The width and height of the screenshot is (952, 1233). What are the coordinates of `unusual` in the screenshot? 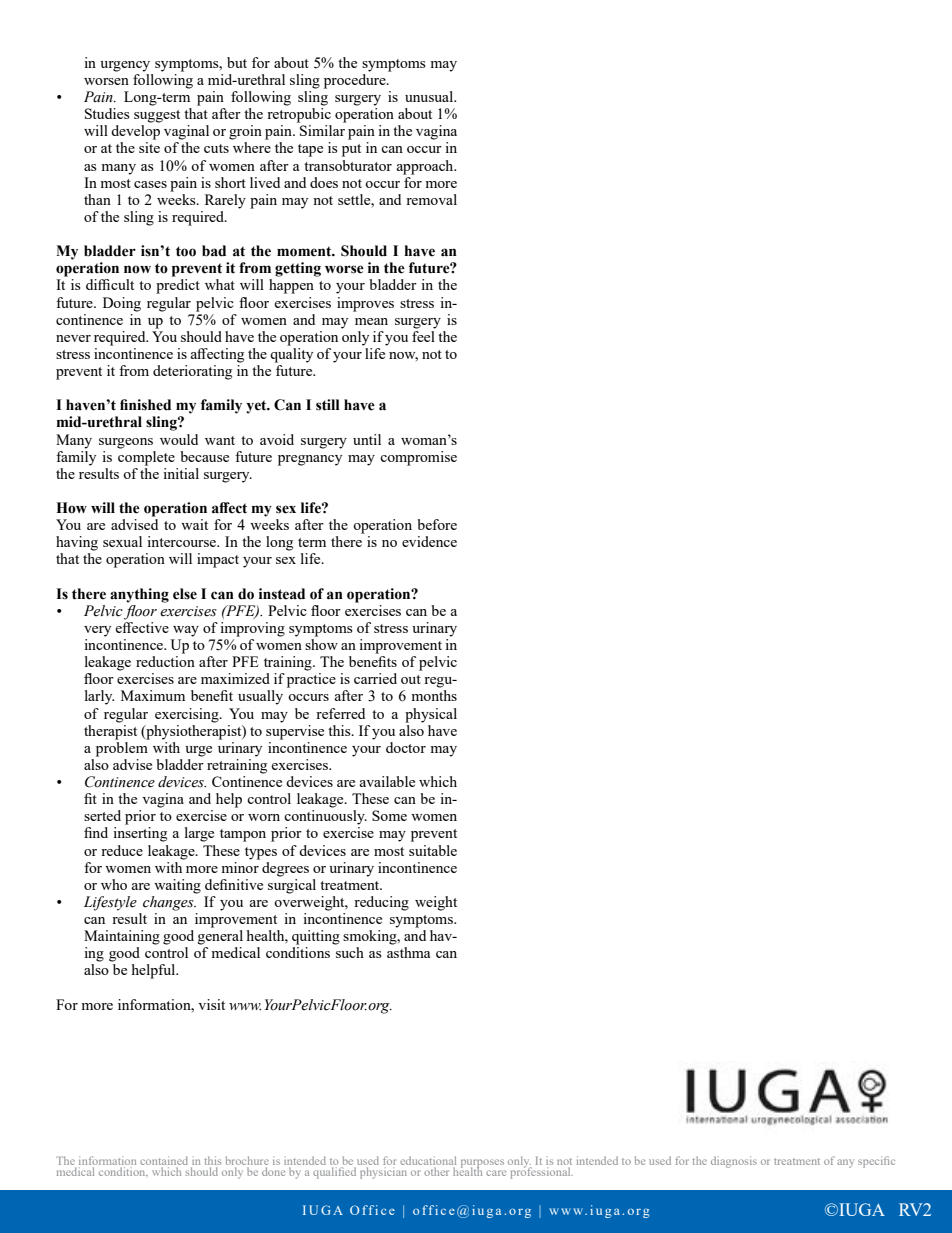 It's located at (430, 96).
